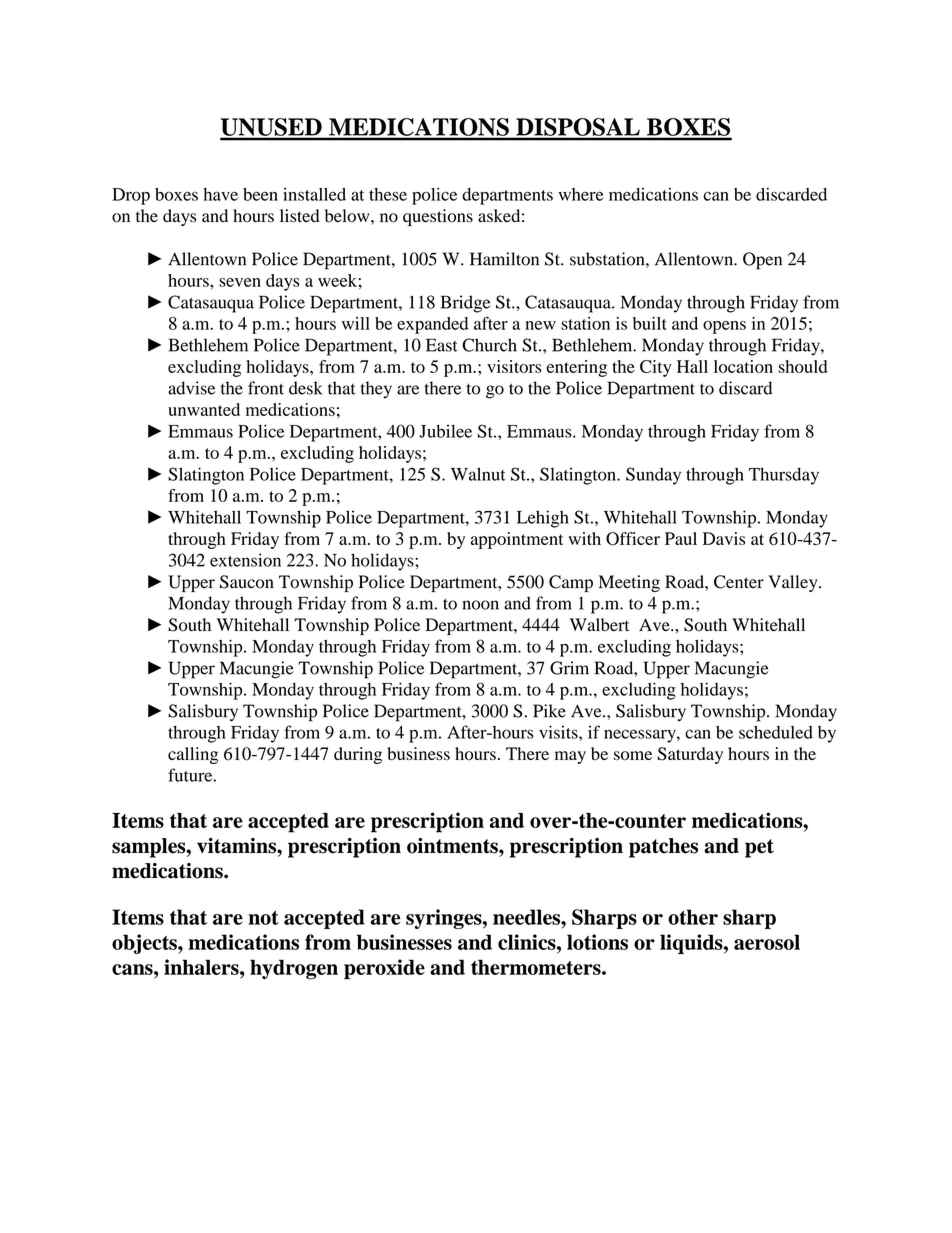 The height and width of the image is (1233, 952). I want to click on calling, so click(193, 755).
